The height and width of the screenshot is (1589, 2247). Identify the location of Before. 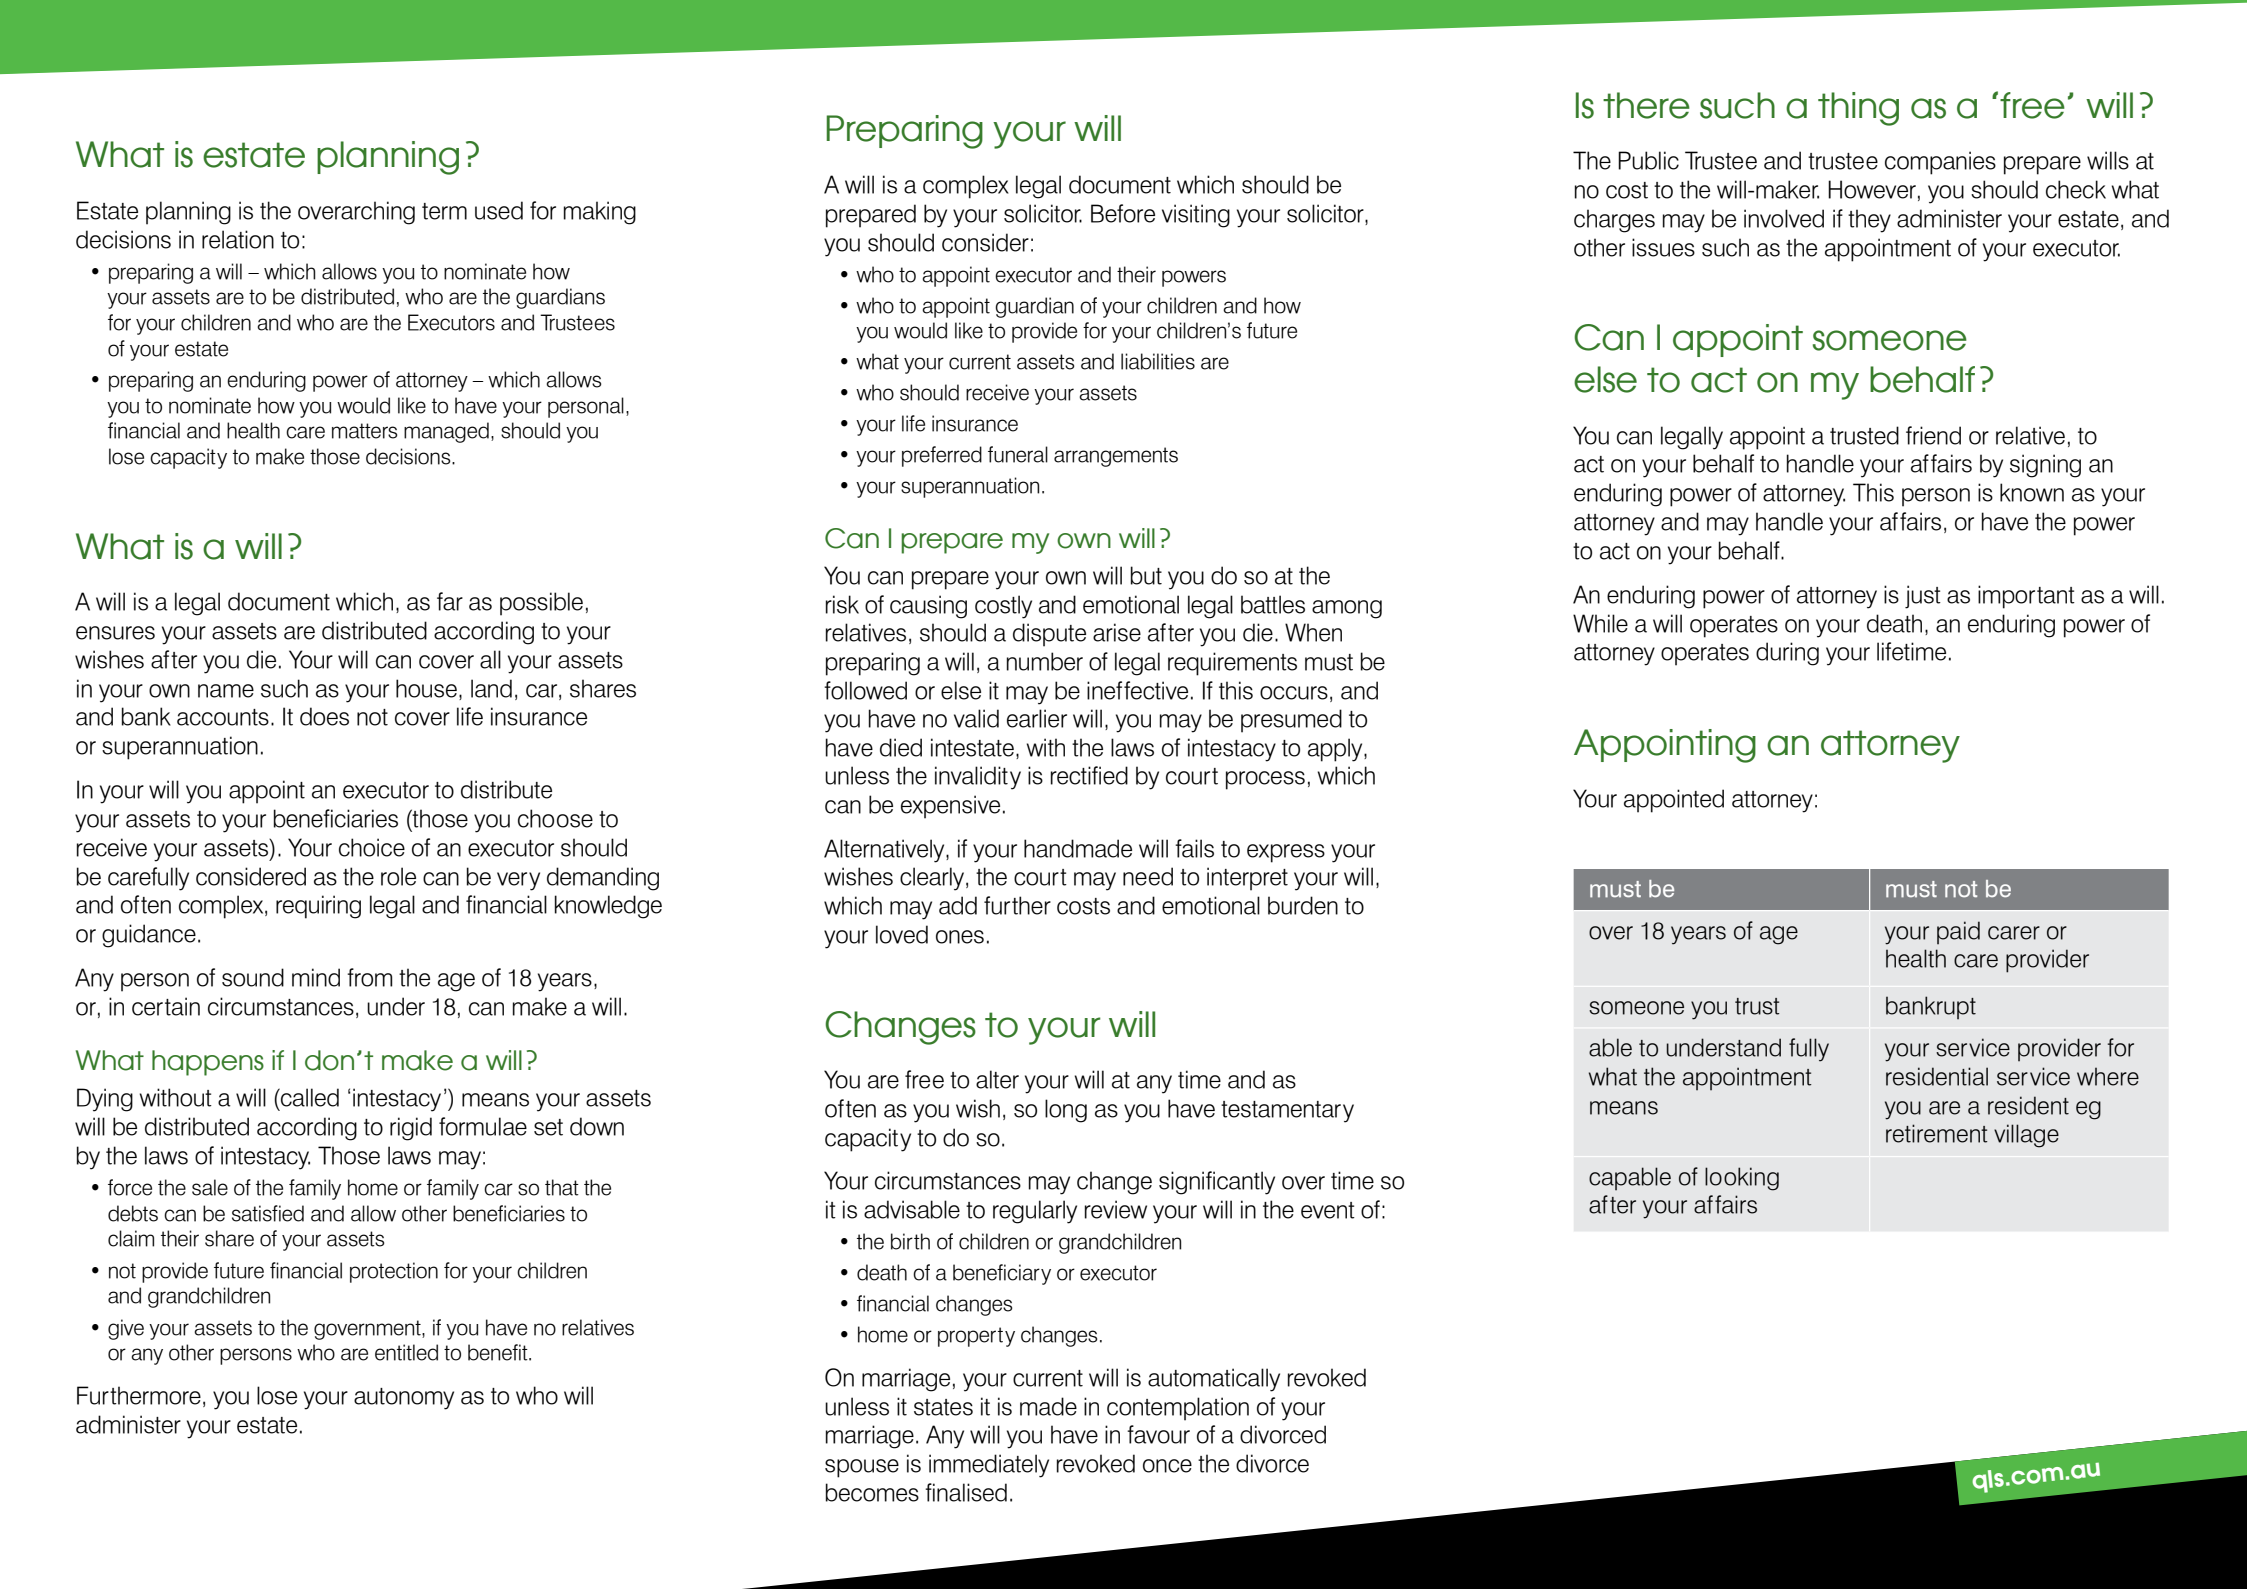
(1123, 213).
